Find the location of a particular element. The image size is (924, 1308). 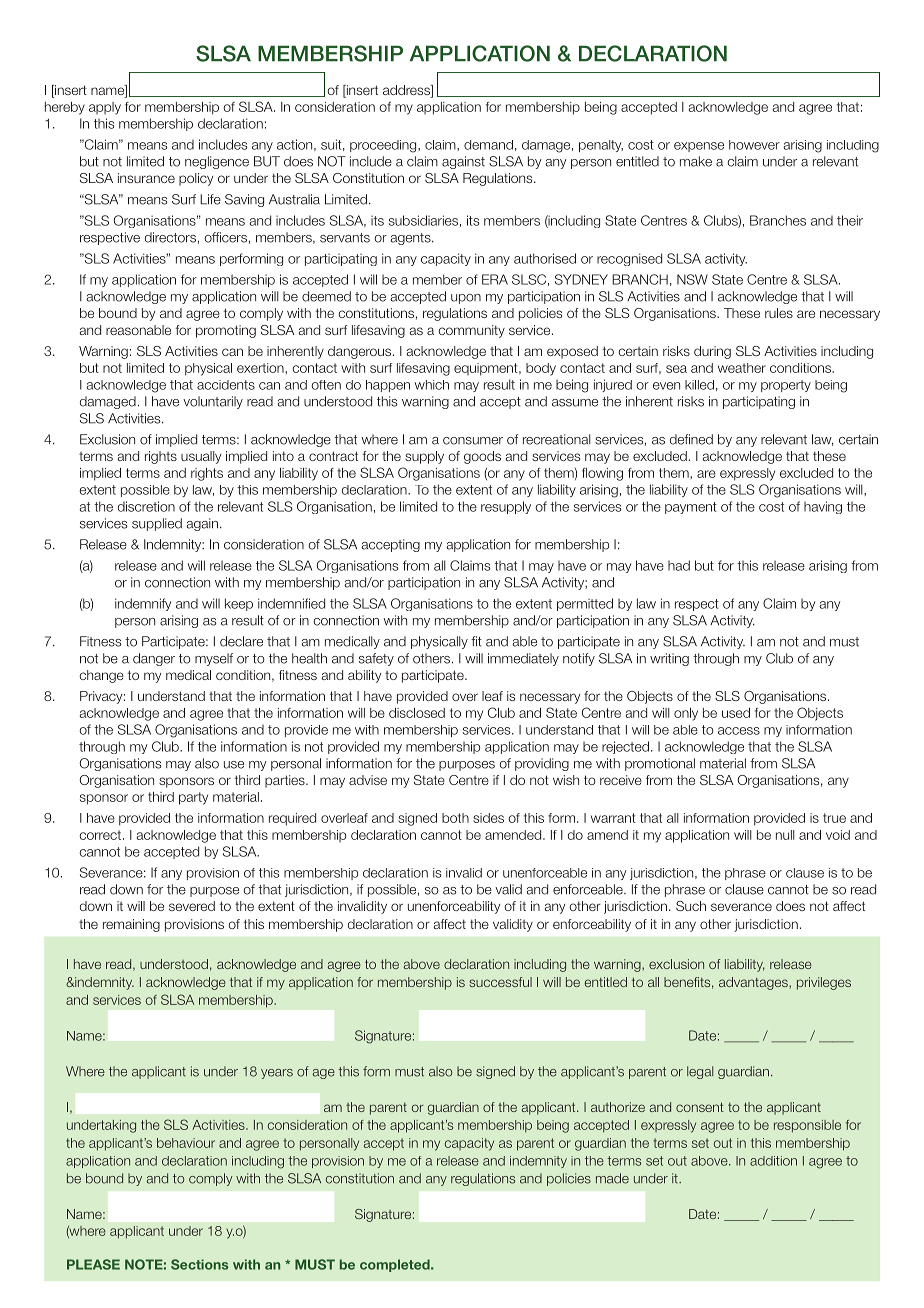

however is located at coordinates (754, 145).
